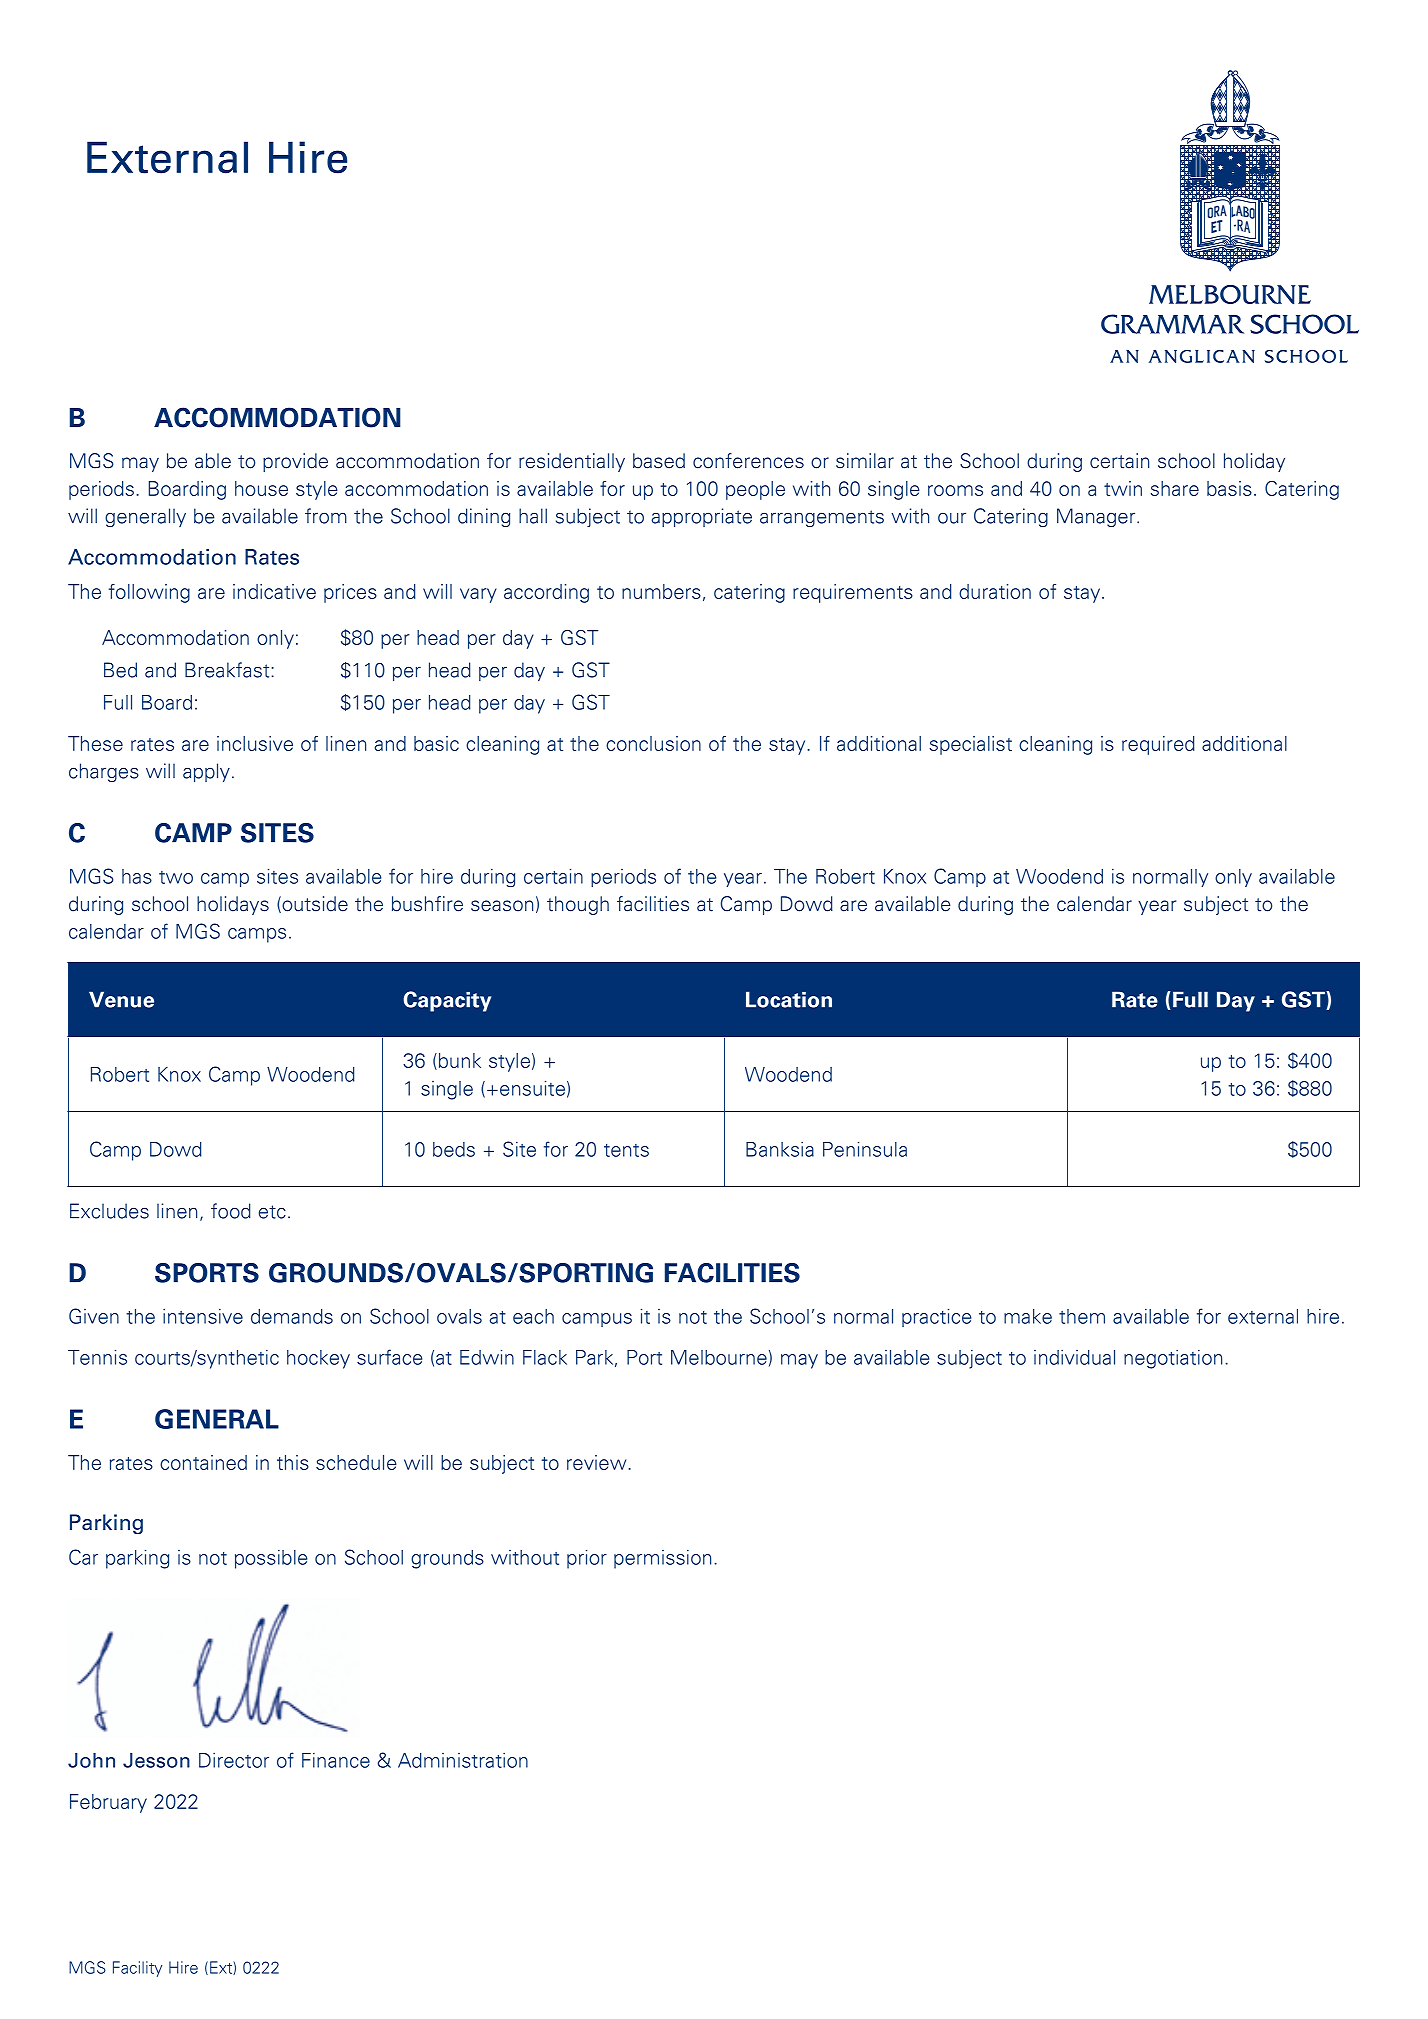 The image size is (1428, 2019). Describe the element at coordinates (702, 517) in the page. I see `appropriate` at that location.
